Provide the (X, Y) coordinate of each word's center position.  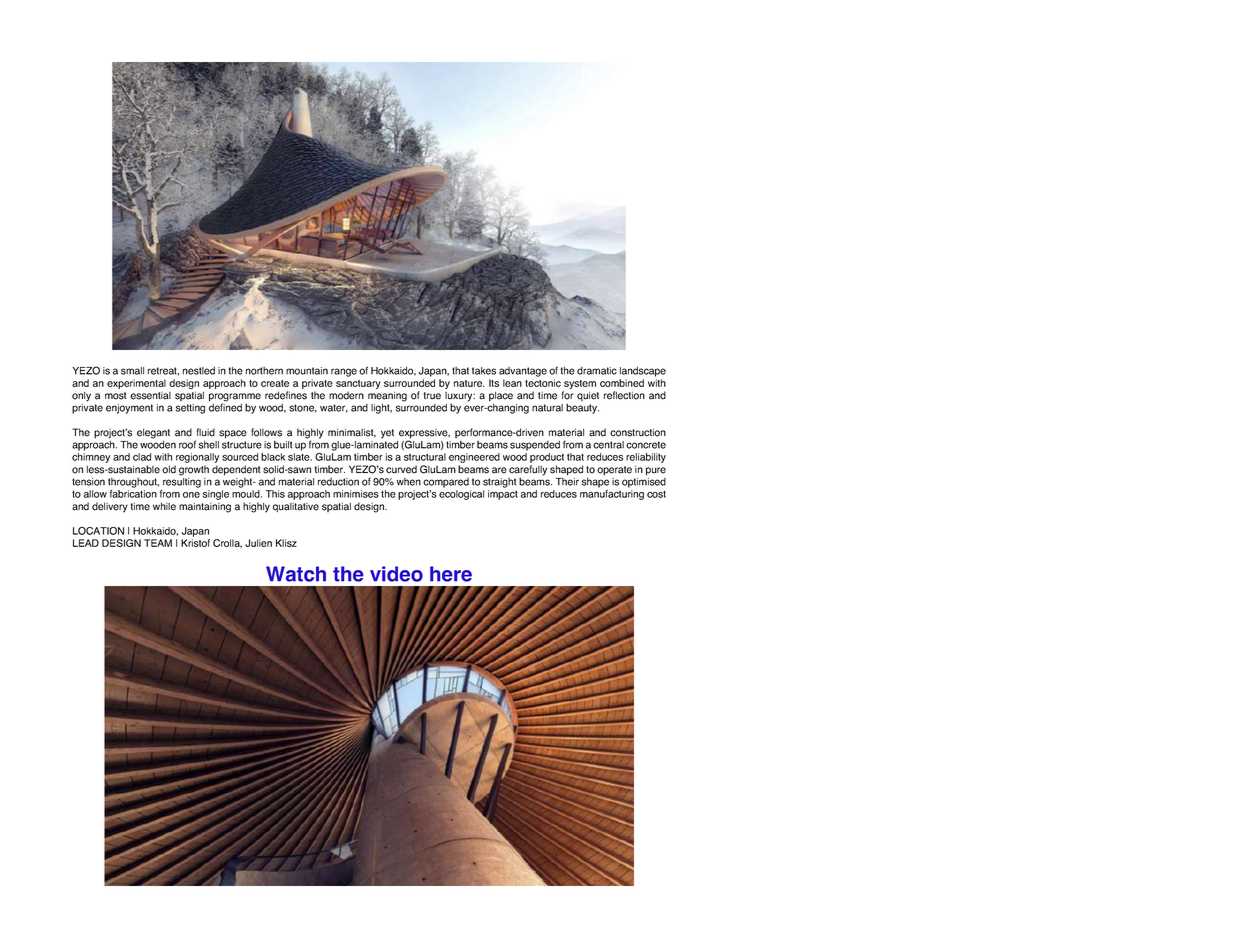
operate (614, 471)
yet (387, 434)
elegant (153, 434)
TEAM (158, 543)
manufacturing (612, 495)
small (132, 371)
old (169, 469)
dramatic (597, 371)
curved (401, 469)
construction (638, 432)
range (344, 372)
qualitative (296, 507)
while (164, 506)
